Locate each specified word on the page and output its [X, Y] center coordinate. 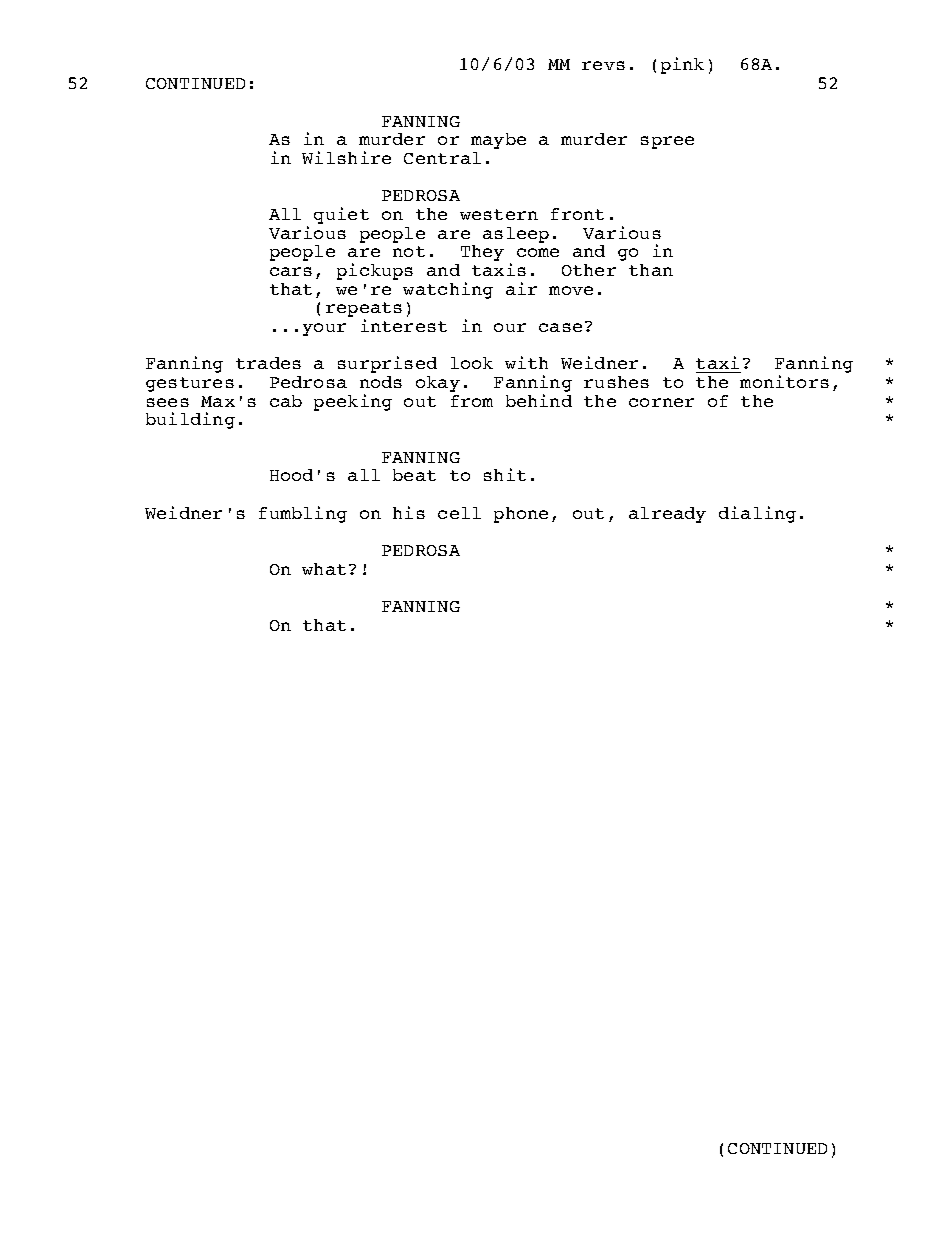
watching [448, 290]
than [651, 270]
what [324, 569]
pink [682, 65]
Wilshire [346, 157]
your [324, 329]
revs [603, 65]
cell [459, 513]
